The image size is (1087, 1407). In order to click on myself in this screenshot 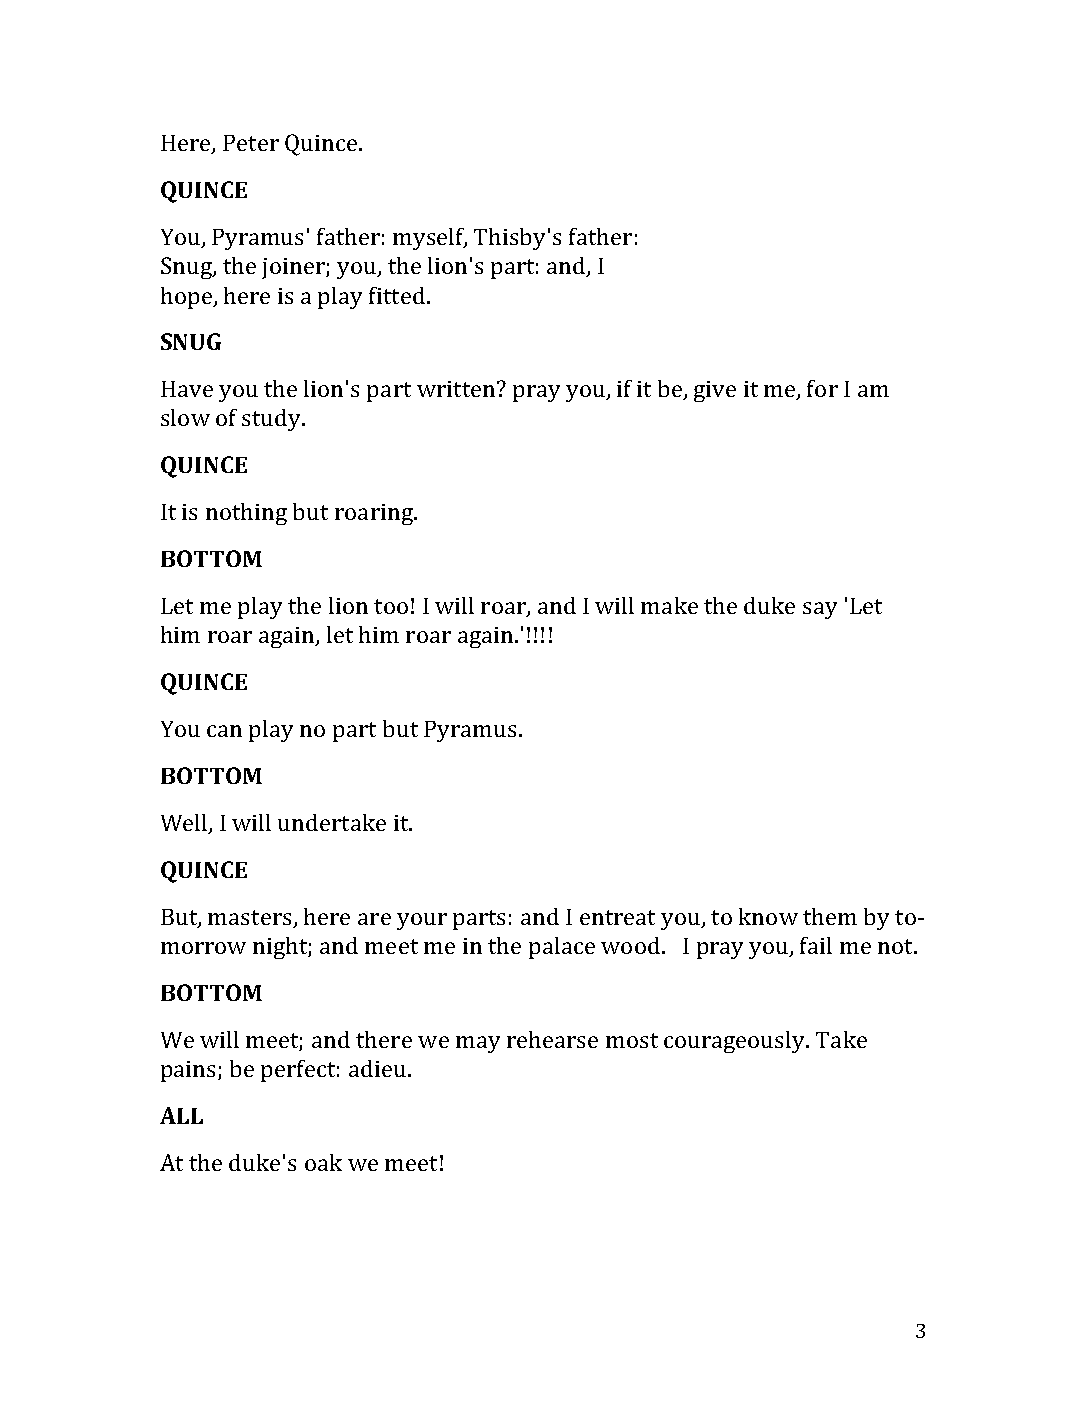, I will do `click(430, 239)`.
